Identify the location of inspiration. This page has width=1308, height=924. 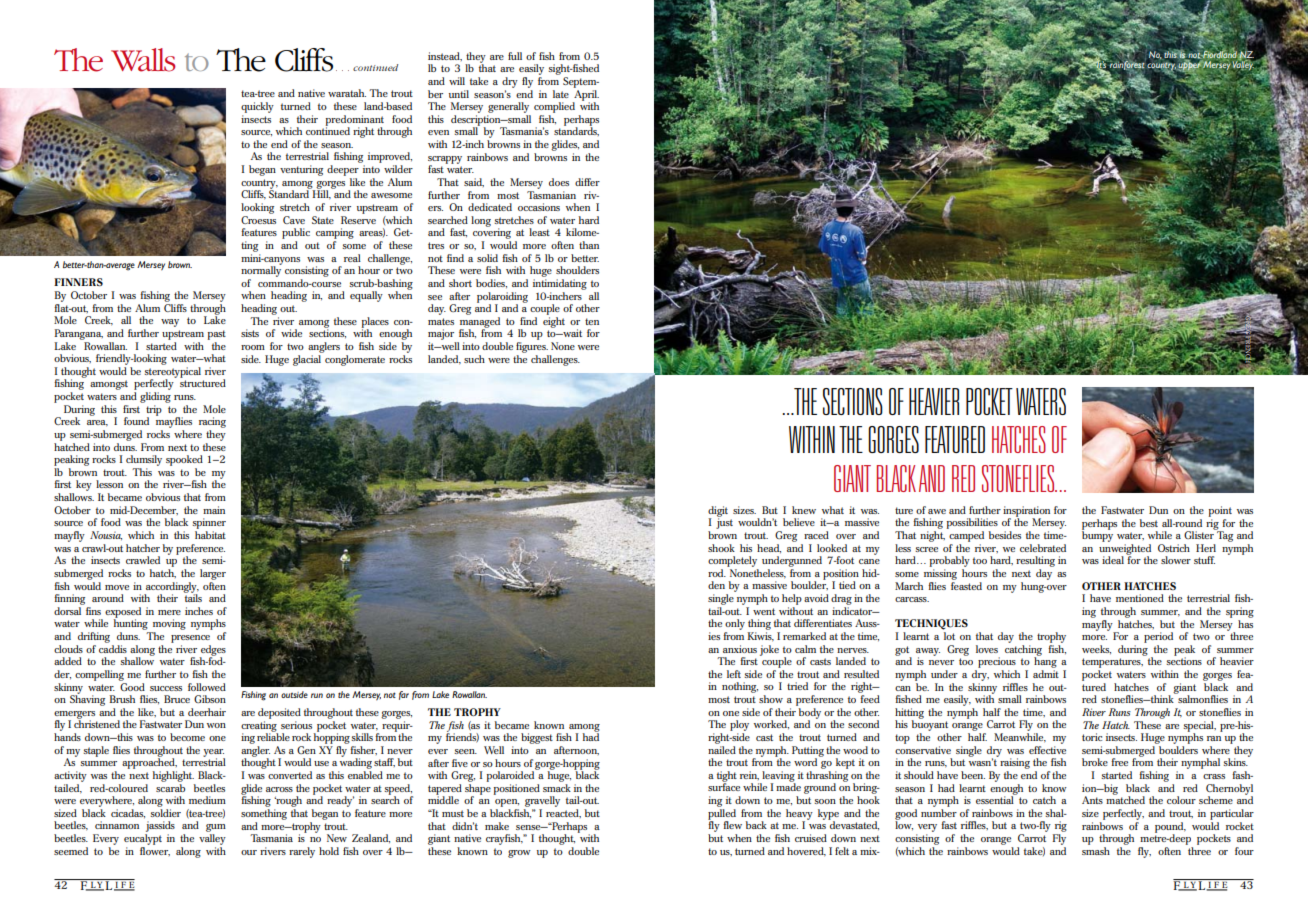
(1026, 512).
